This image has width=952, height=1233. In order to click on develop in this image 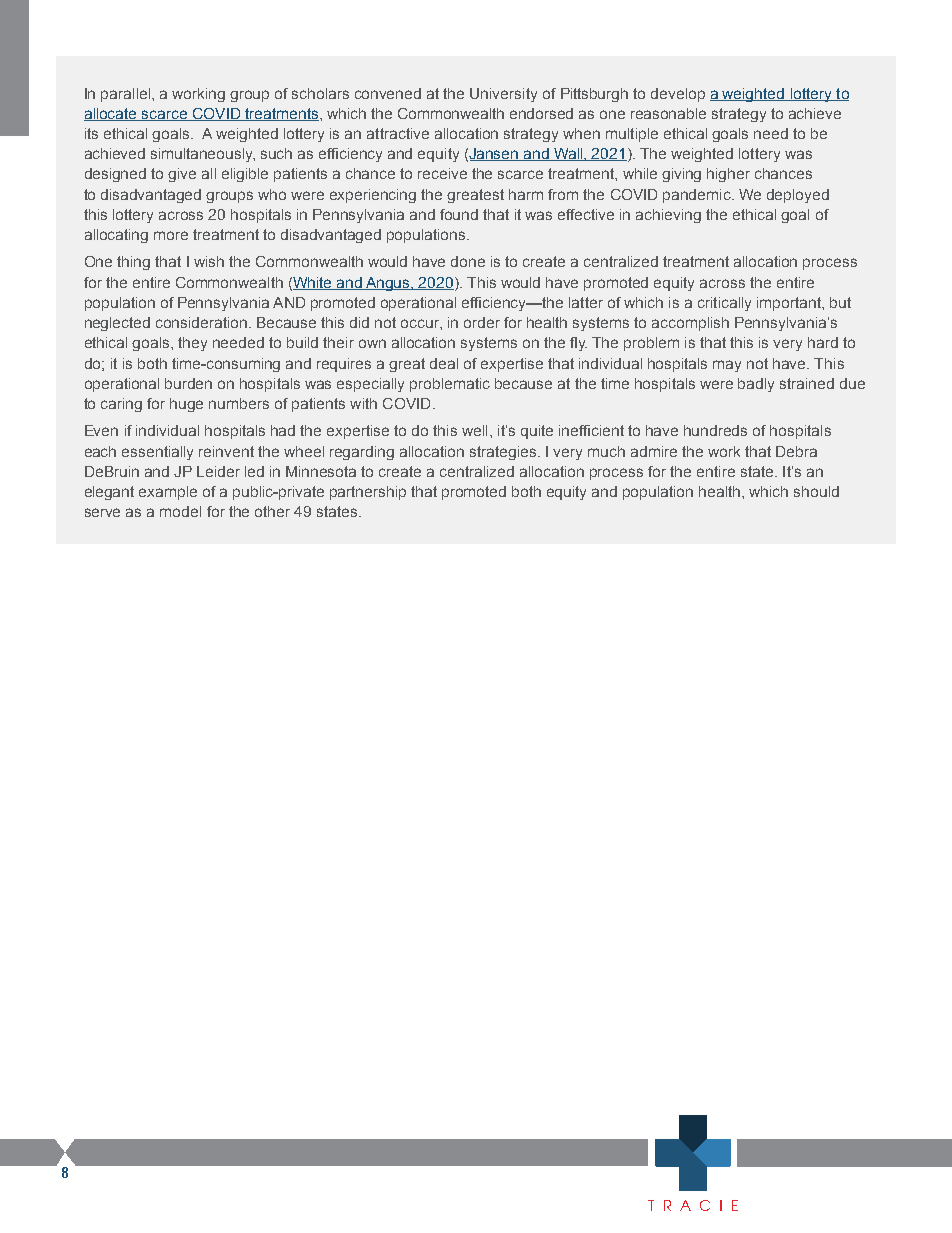, I will do `click(678, 95)`.
